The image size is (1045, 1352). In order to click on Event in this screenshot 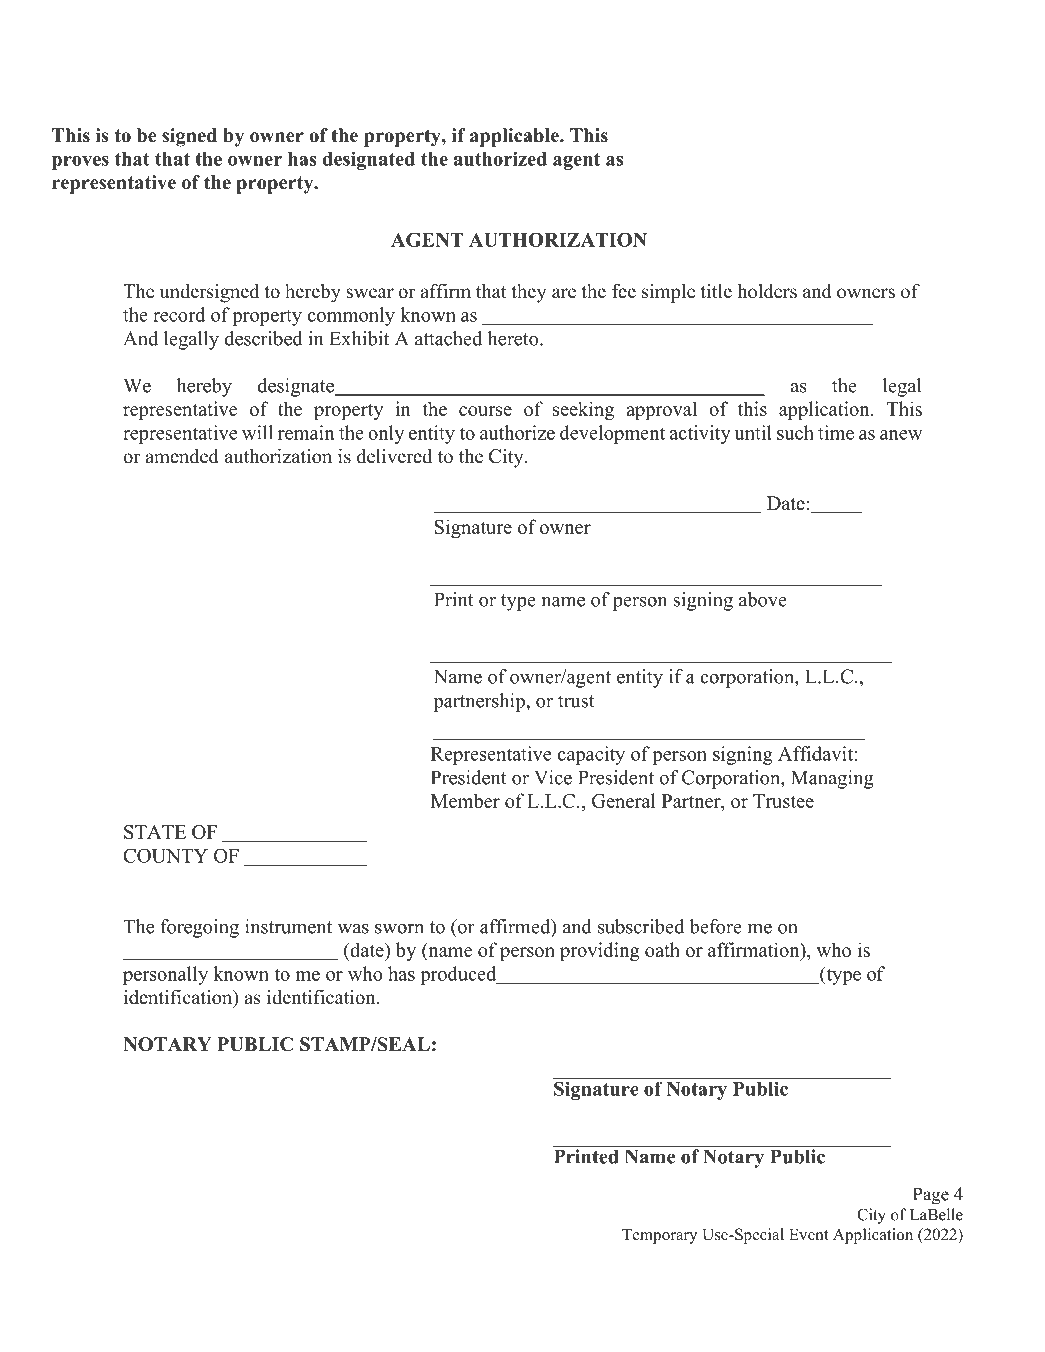, I will do `click(809, 1234)`.
